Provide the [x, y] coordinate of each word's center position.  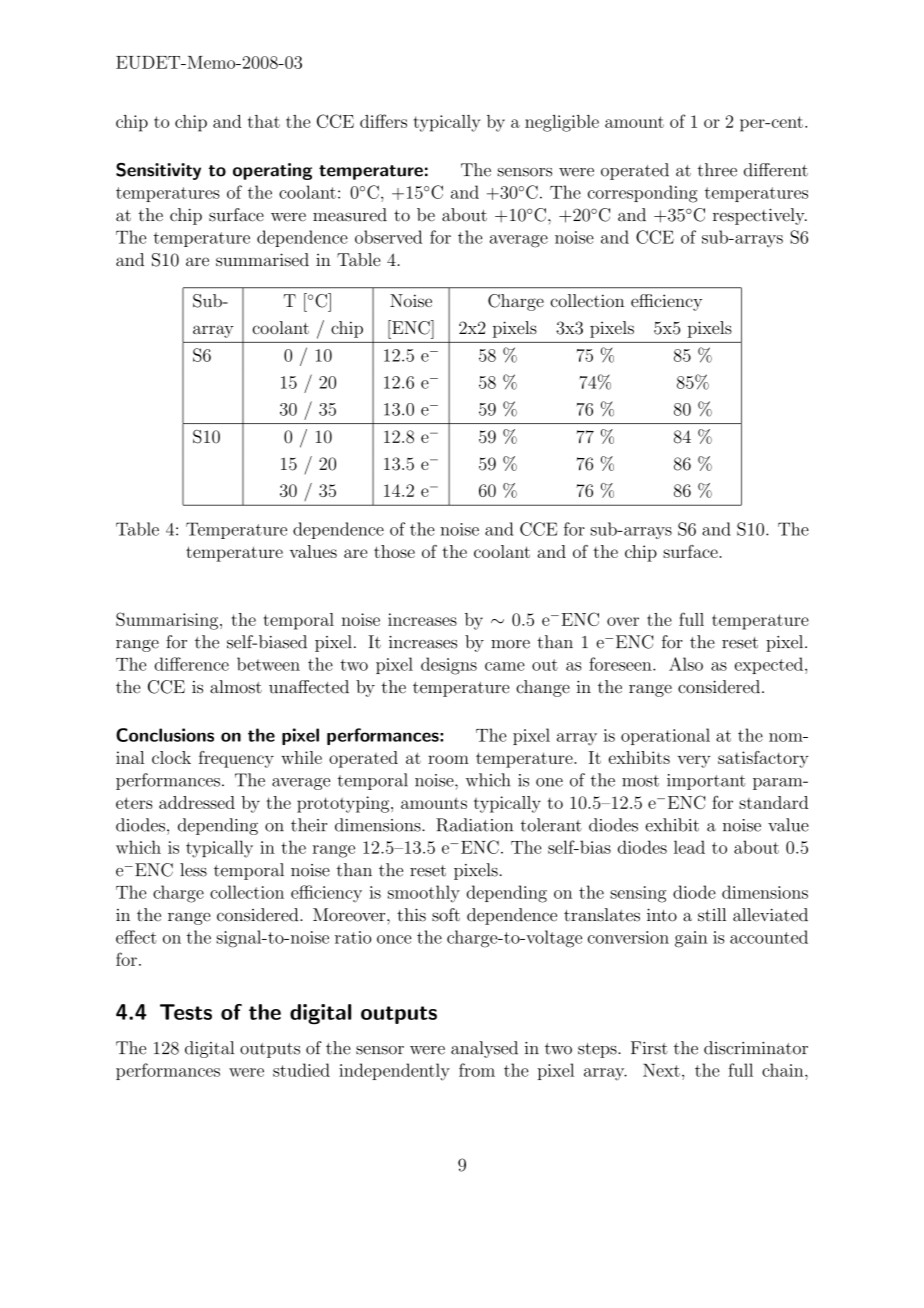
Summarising [168, 621]
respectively [760, 216]
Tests [186, 1012]
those [394, 551]
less [193, 870]
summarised [262, 259]
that [264, 121]
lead [689, 847]
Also [686, 664]
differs [383, 121]
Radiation [474, 825]
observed [388, 237]
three [717, 170]
